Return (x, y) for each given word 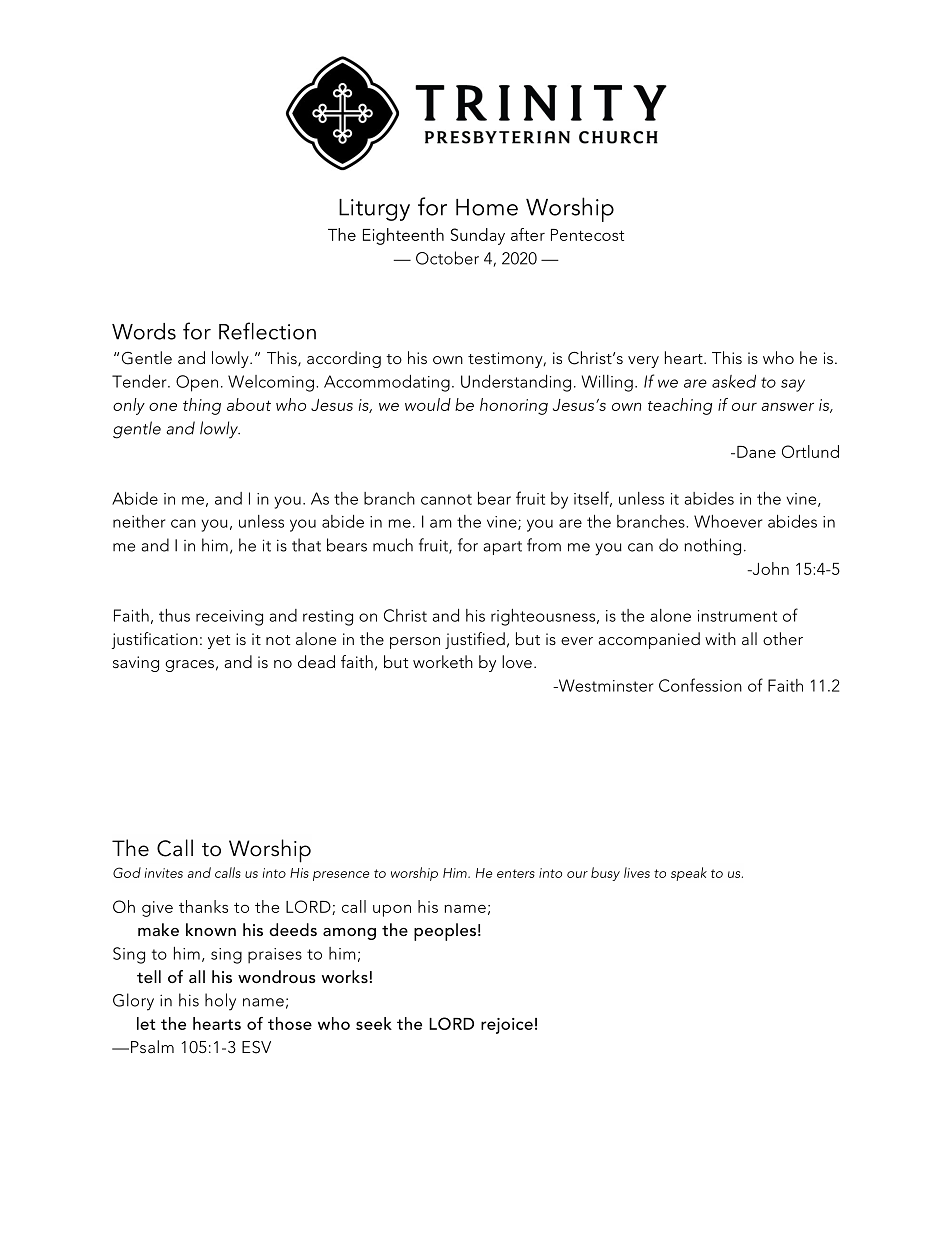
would (428, 404)
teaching (680, 406)
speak (689, 874)
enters (516, 873)
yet (219, 642)
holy (220, 1002)
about (249, 404)
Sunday (478, 236)
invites (164, 873)
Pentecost (587, 235)
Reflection (267, 331)
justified (475, 640)
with (720, 638)
